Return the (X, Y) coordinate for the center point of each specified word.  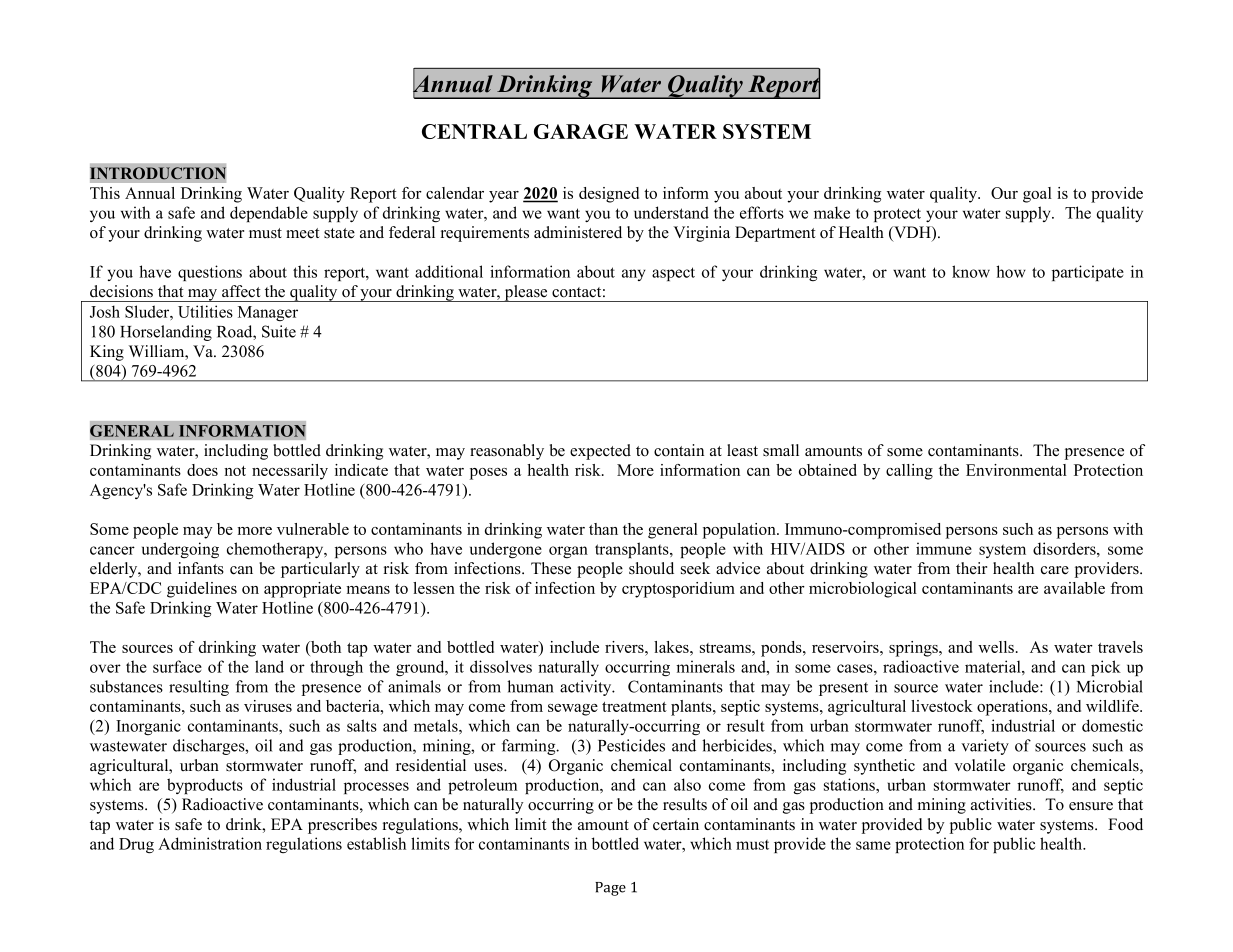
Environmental (1016, 470)
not (235, 471)
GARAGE (581, 131)
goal (1037, 195)
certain (676, 824)
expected (600, 452)
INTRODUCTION (158, 173)
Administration (210, 843)
